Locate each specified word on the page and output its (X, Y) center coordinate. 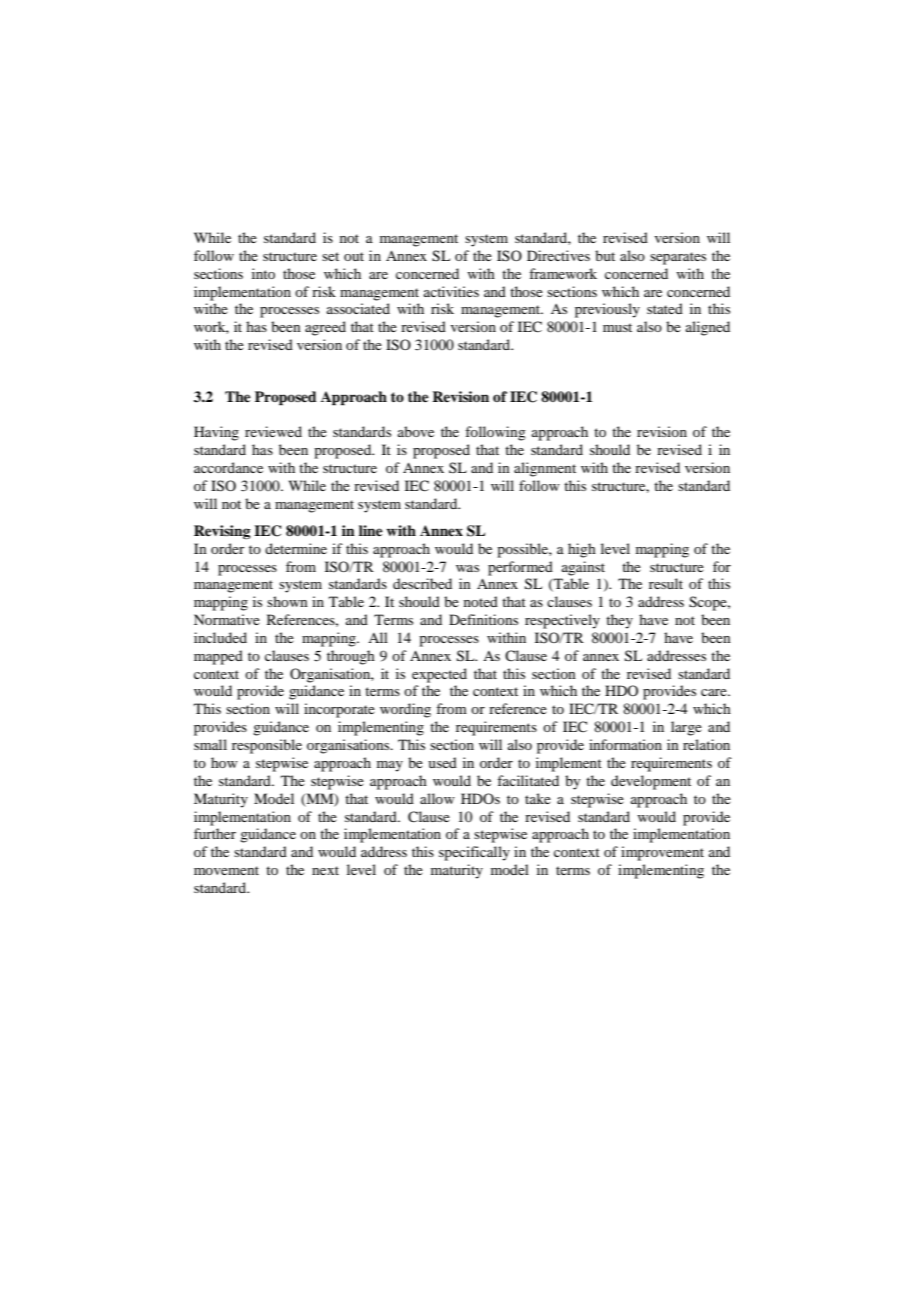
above (416, 431)
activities (451, 291)
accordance (228, 467)
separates (678, 258)
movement (226, 870)
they (619, 621)
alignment (545, 469)
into (263, 273)
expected (439, 675)
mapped (218, 657)
